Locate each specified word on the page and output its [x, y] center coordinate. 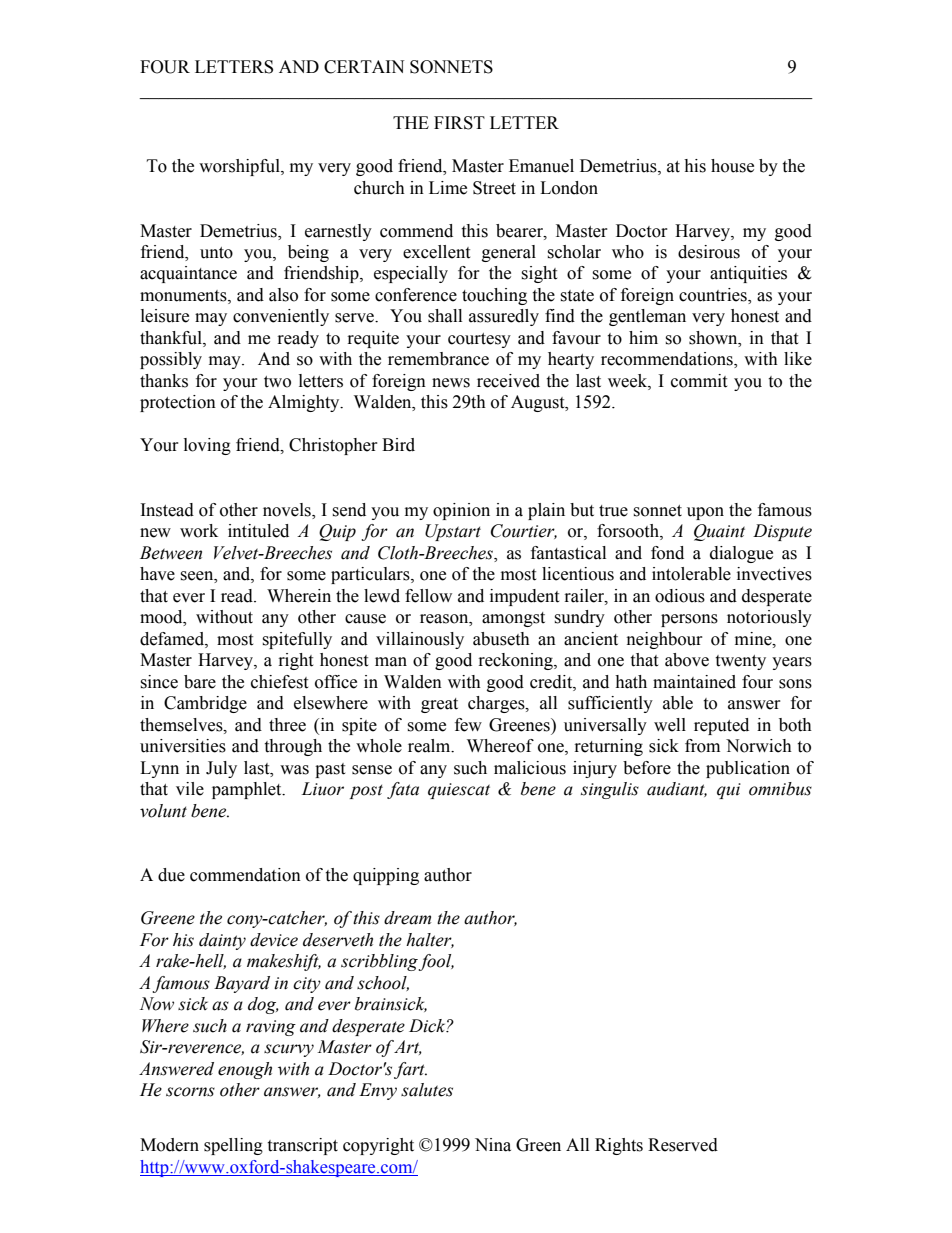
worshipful [240, 167]
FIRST [459, 123]
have [157, 574]
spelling [233, 1146]
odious [680, 596]
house [732, 166]
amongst [513, 619]
